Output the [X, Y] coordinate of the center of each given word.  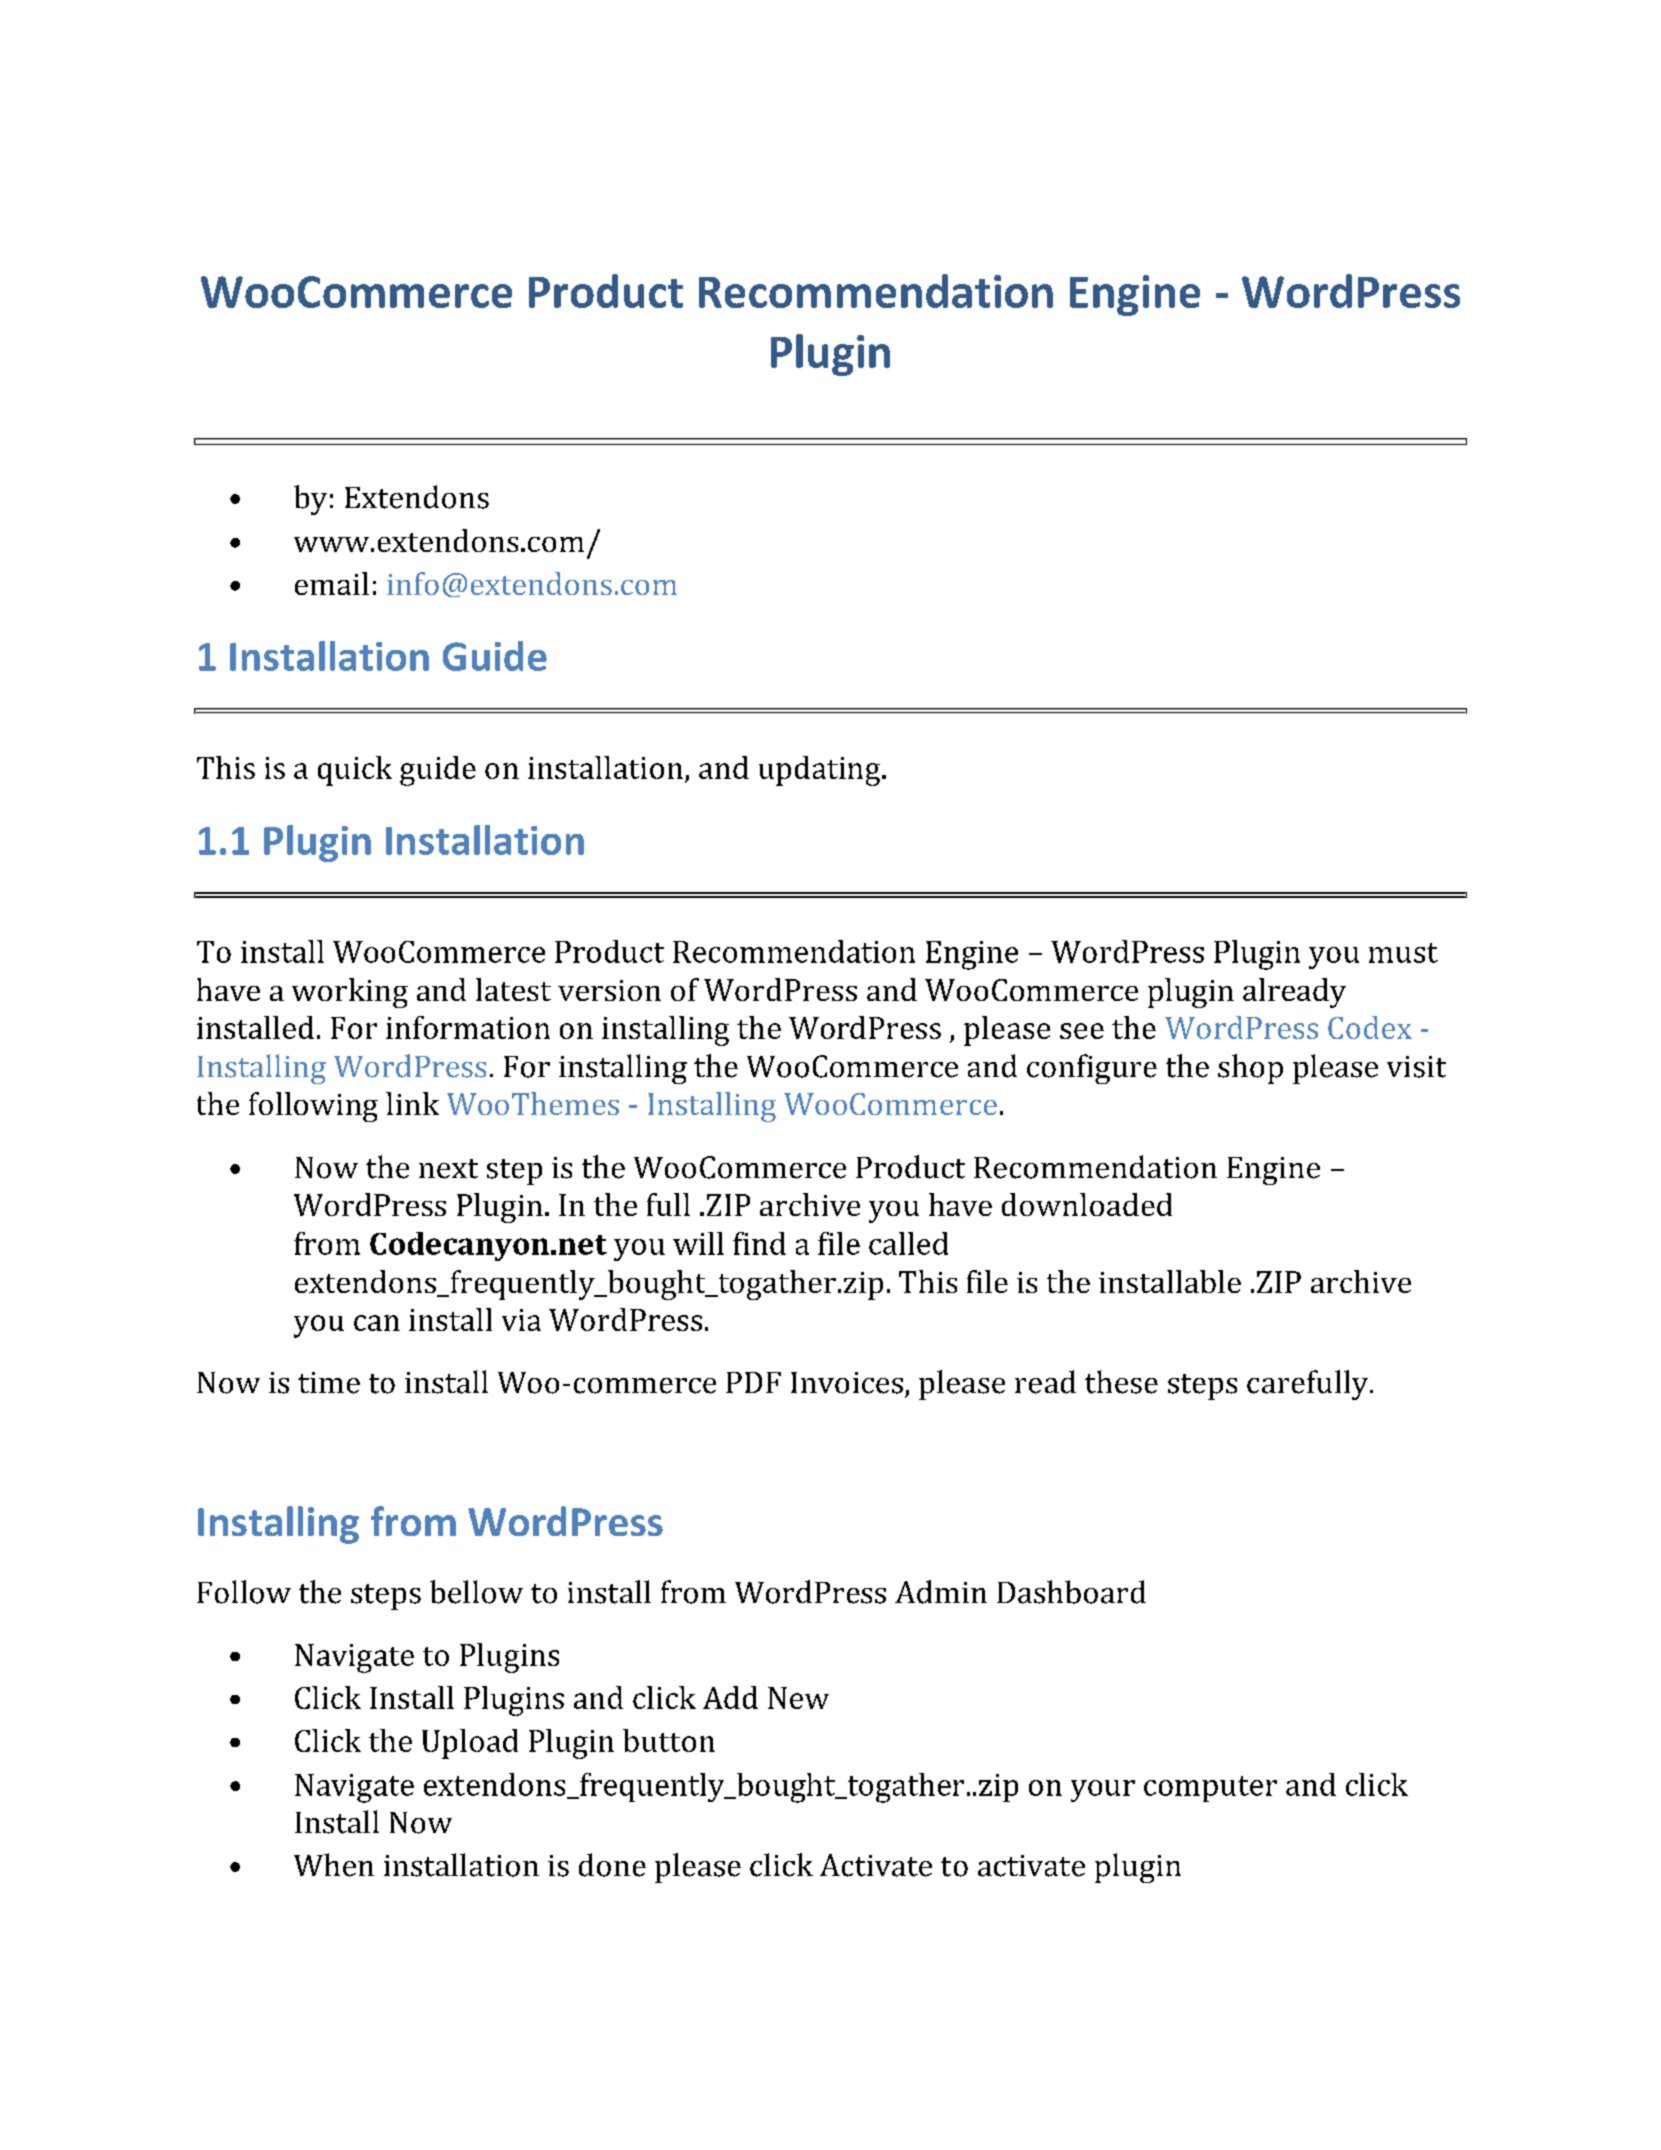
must [1403, 953]
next [448, 1169]
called [908, 1243]
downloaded [1087, 1204]
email [332, 583]
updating [821, 771]
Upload [470, 1744]
